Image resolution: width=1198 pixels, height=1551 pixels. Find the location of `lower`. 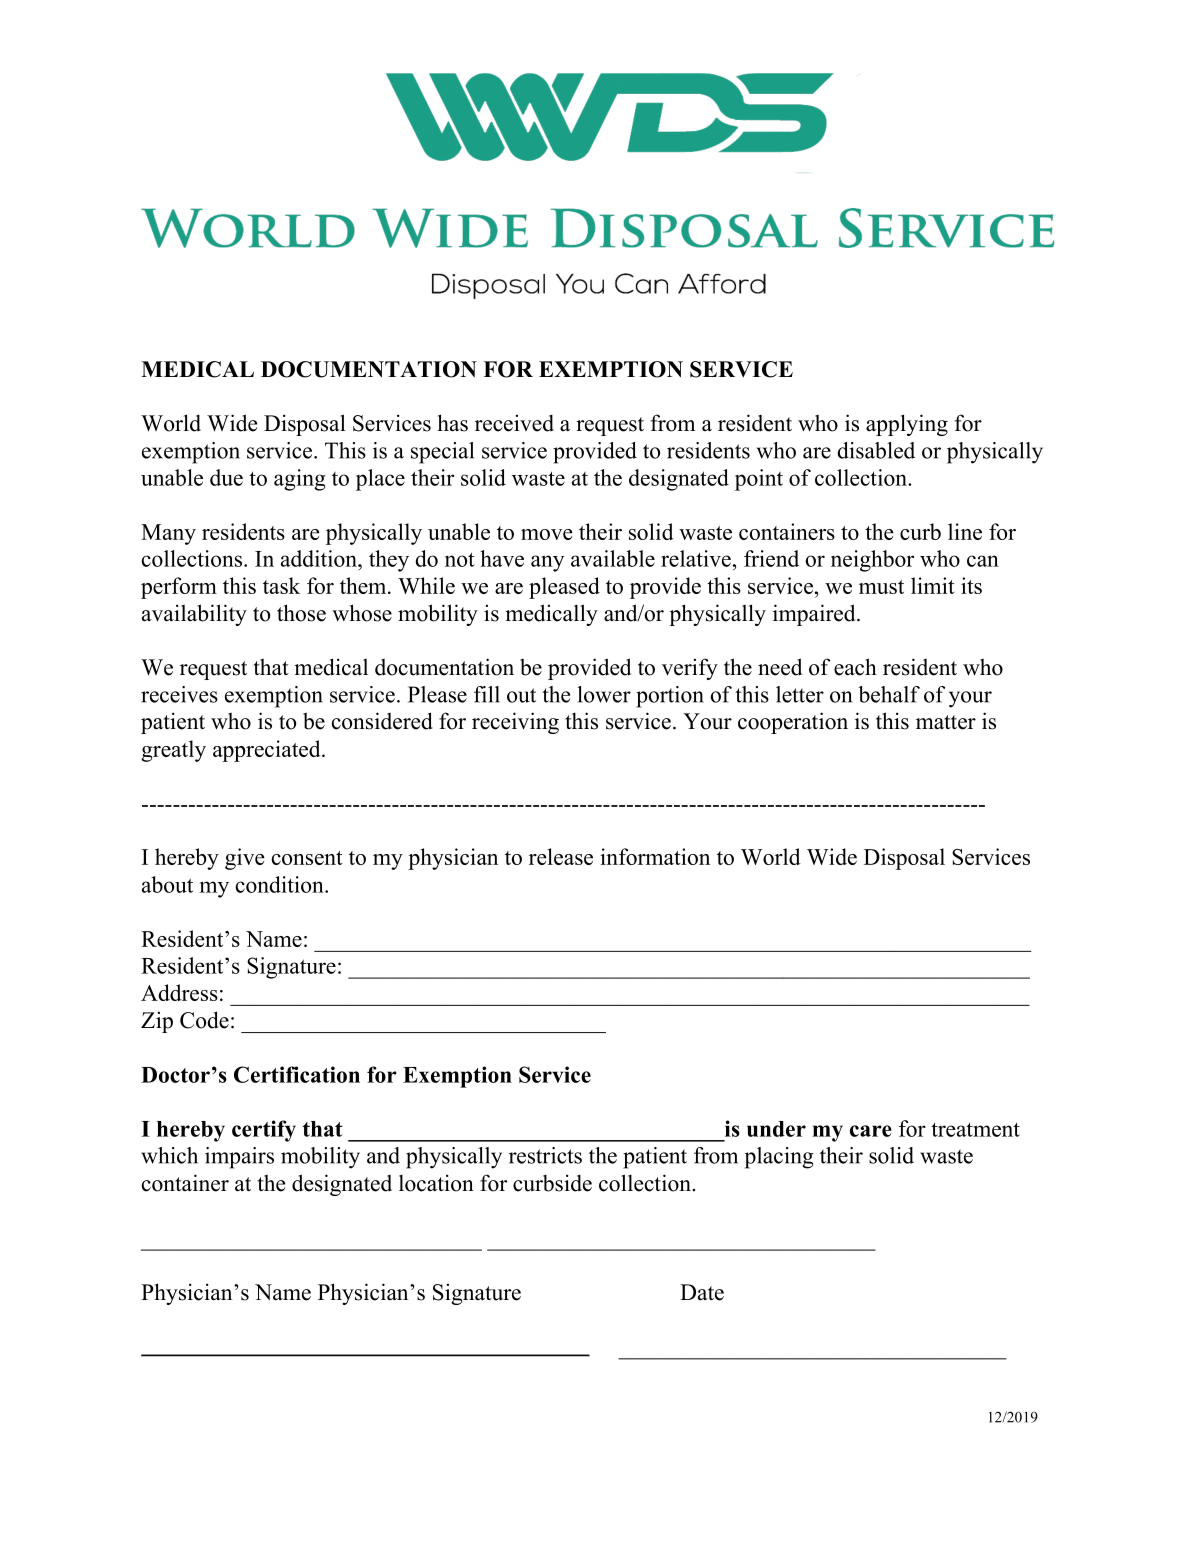

lower is located at coordinates (604, 694).
